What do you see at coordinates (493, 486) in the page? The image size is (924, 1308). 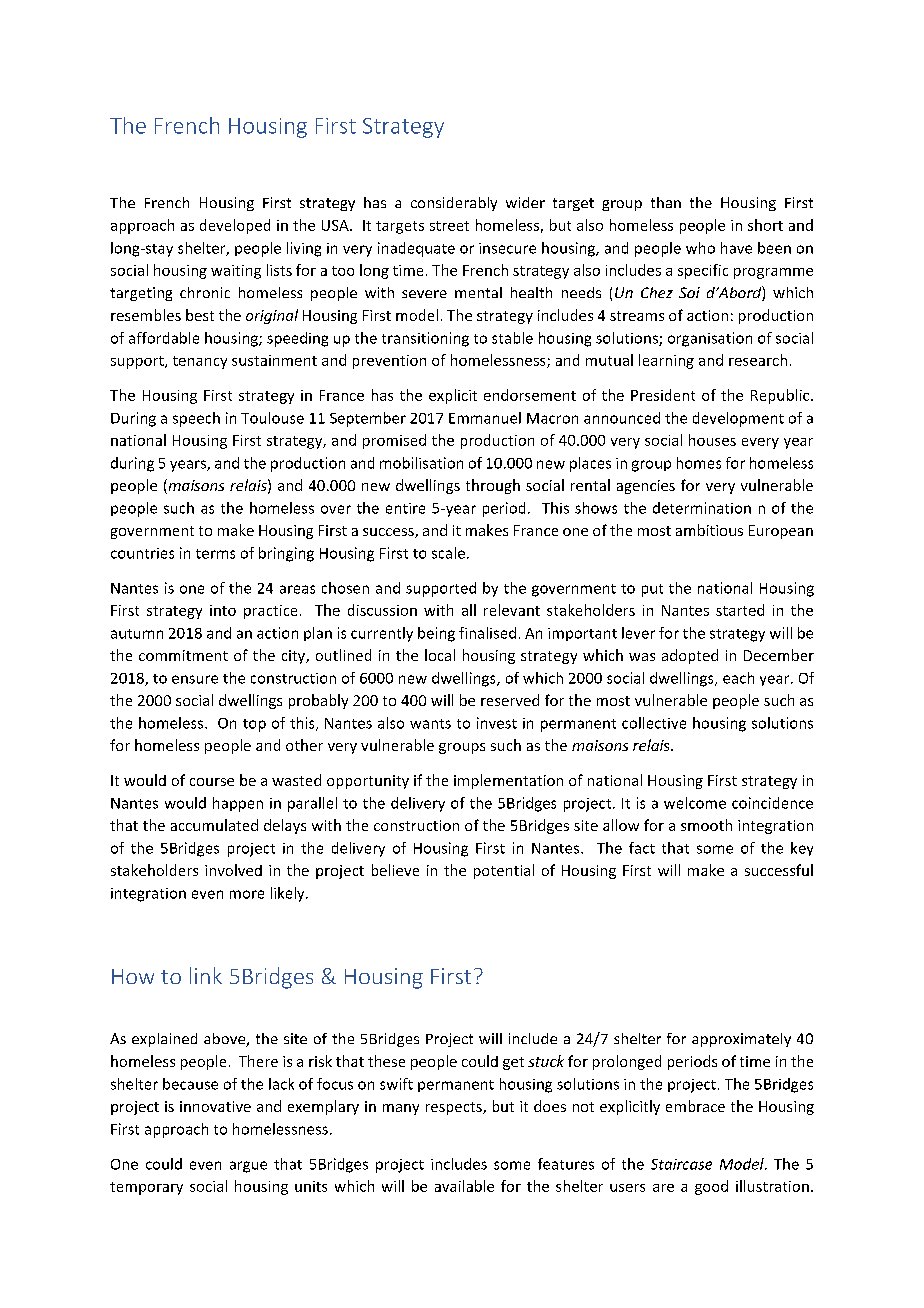 I see `through` at bounding box center [493, 486].
